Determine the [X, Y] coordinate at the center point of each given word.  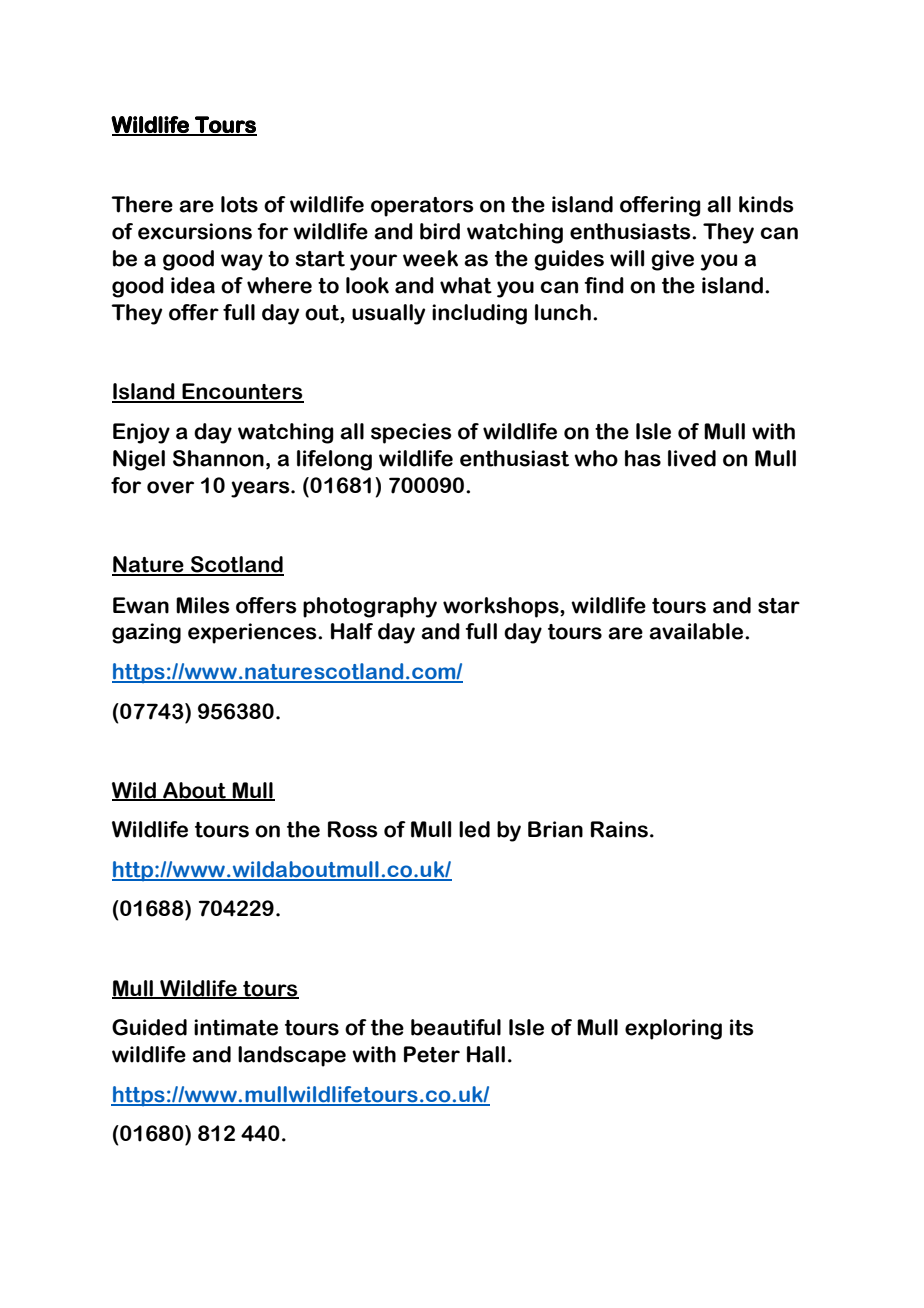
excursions [195, 231]
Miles [203, 605]
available [696, 631]
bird [440, 231]
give [672, 260]
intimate [236, 1027]
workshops [502, 607]
